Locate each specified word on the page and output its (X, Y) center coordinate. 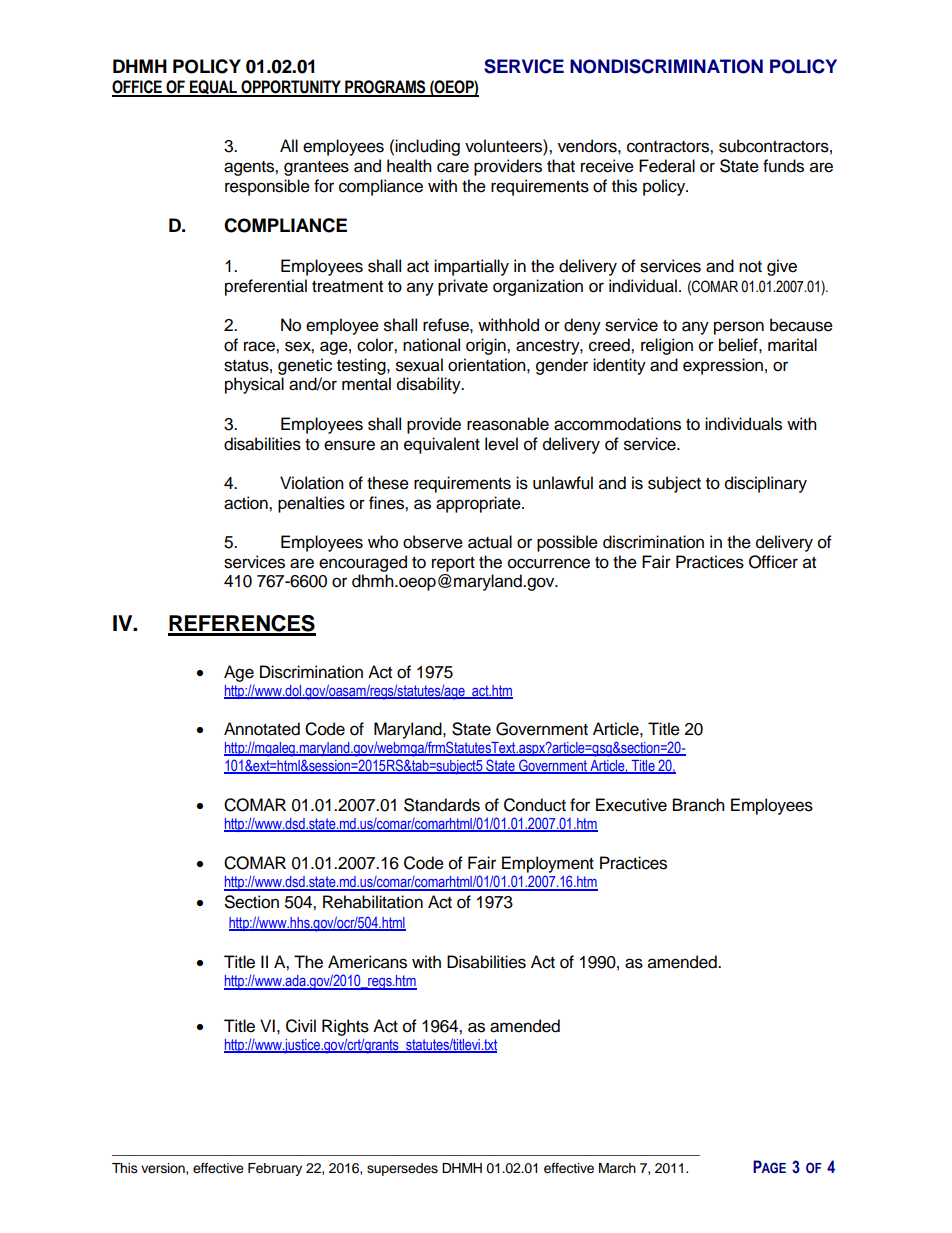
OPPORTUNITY (291, 88)
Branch (699, 805)
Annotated (262, 729)
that (561, 166)
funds (783, 166)
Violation (312, 483)
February (275, 1169)
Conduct (535, 805)
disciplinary (766, 484)
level (501, 444)
